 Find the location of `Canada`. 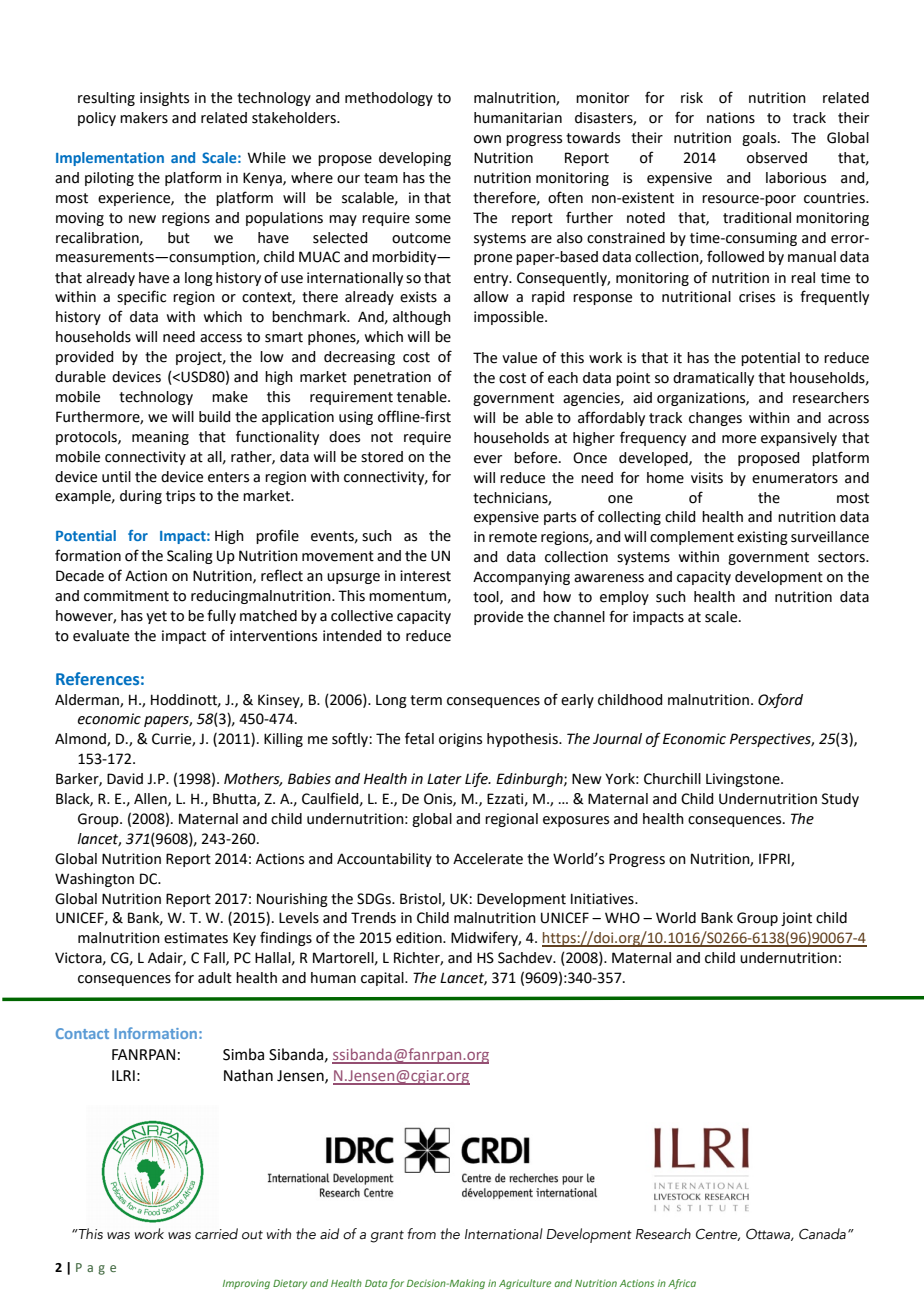

Canada is located at coordinates (822, 1234).
